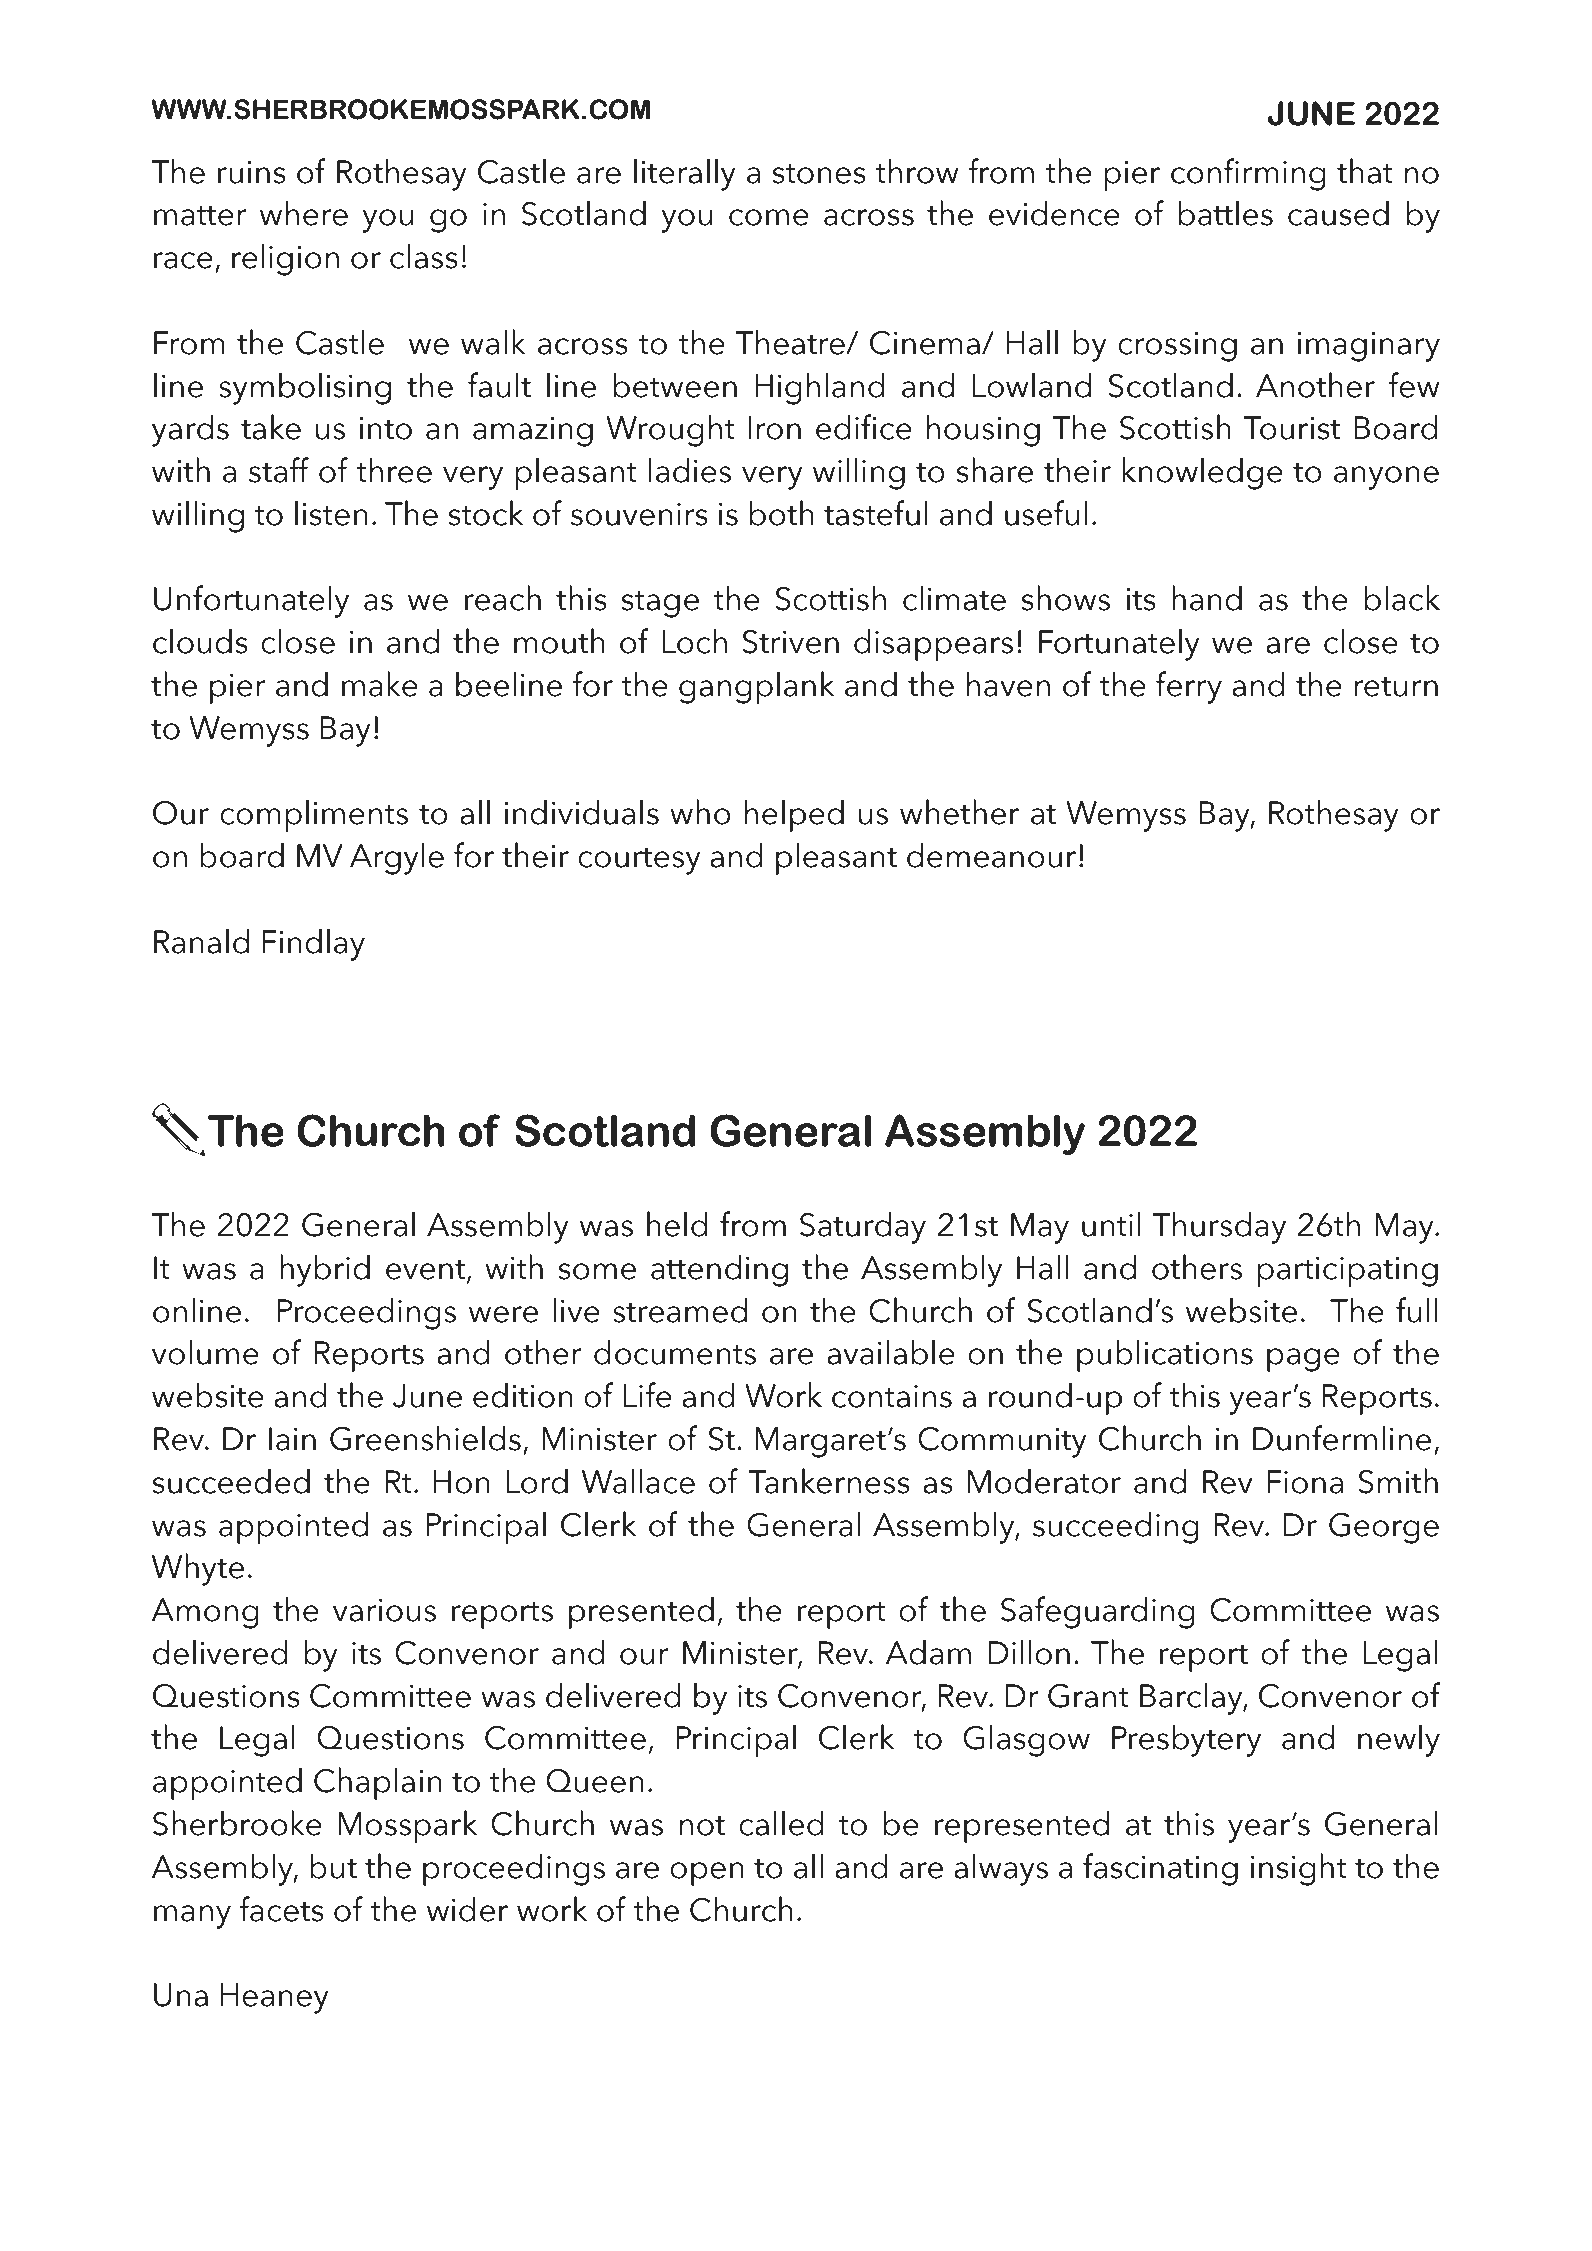 This page has height=2251, width=1592. What do you see at coordinates (1226, 213) in the page?
I see `battles` at bounding box center [1226, 213].
